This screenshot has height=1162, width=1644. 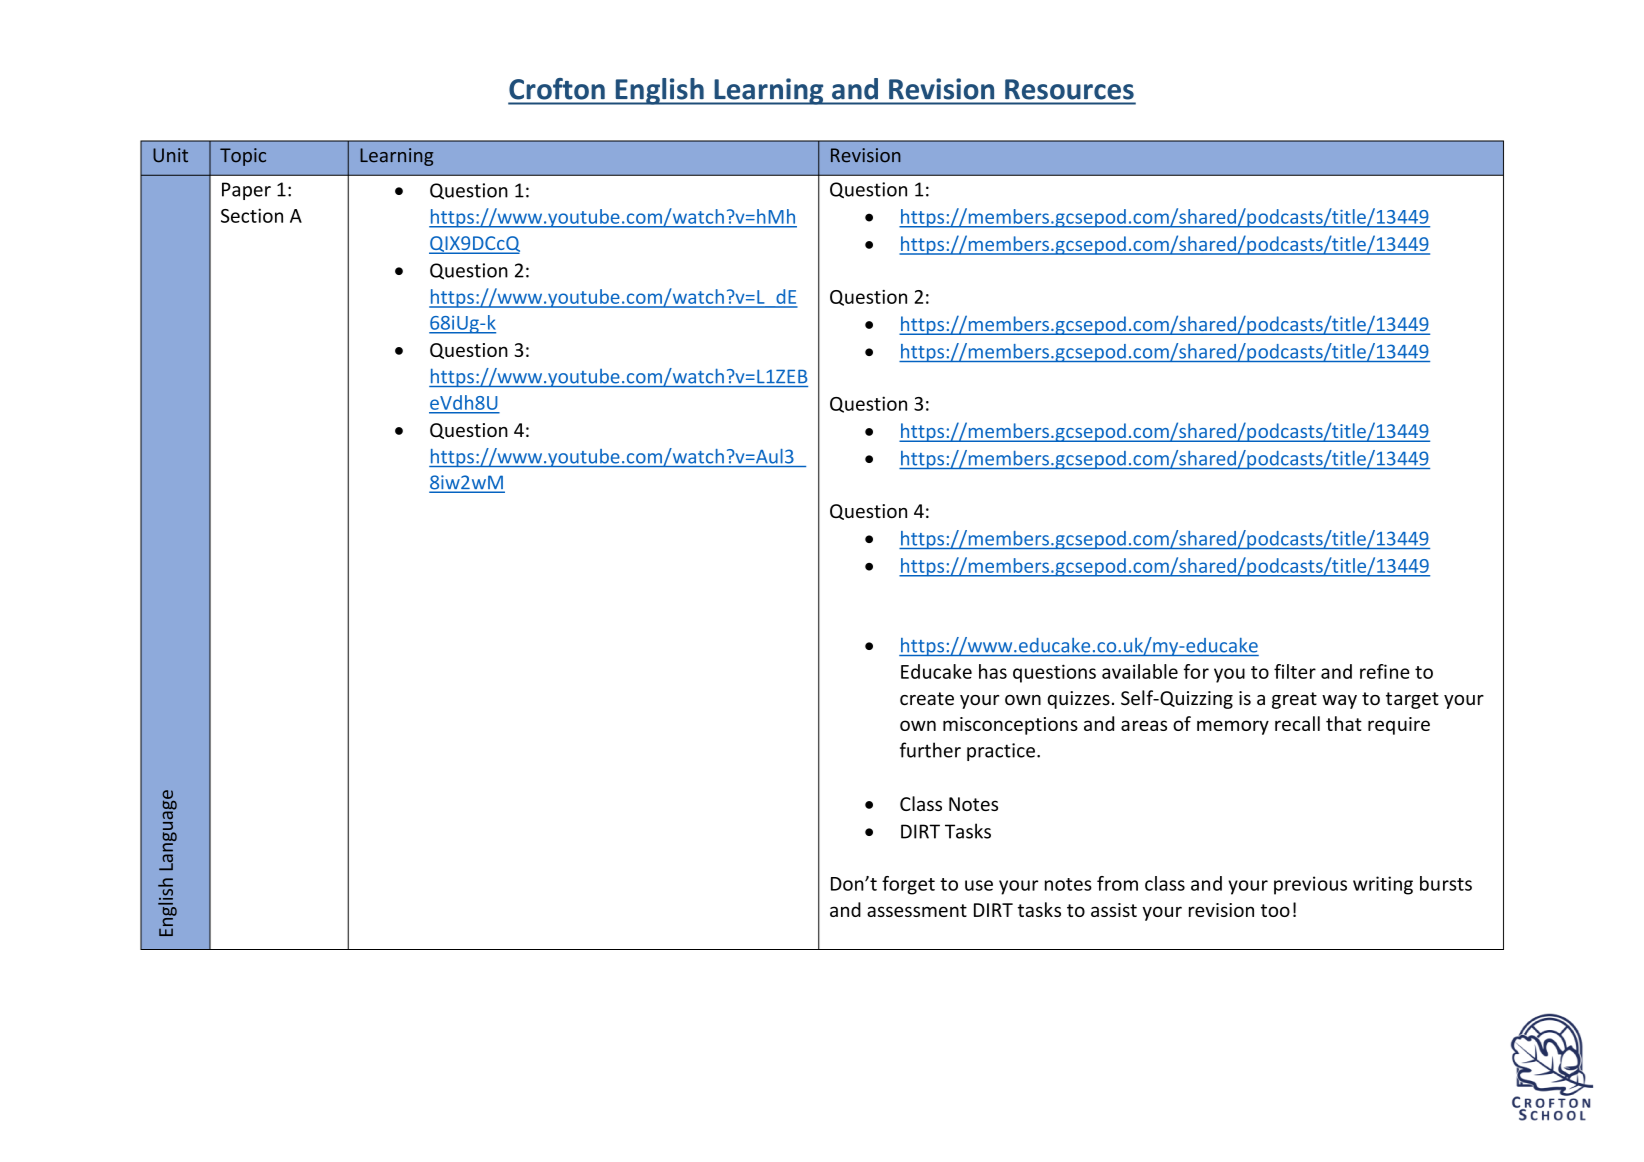 I want to click on Section, so click(x=252, y=215).
